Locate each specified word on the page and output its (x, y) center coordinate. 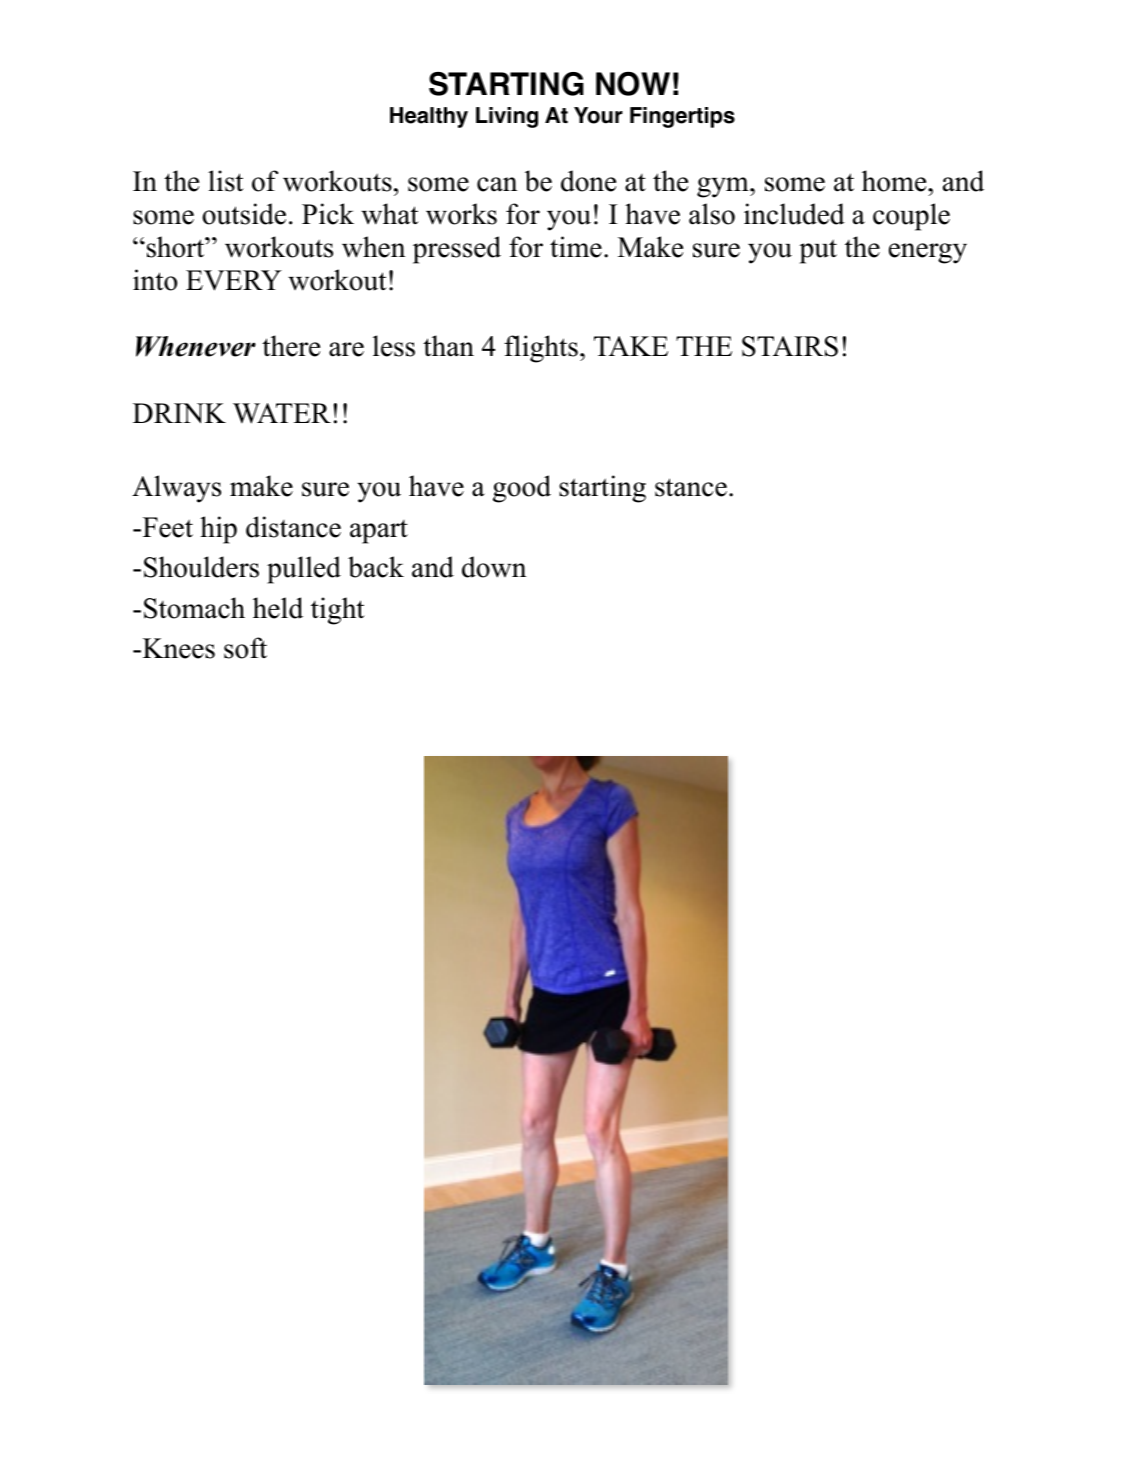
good (522, 489)
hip (218, 530)
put (818, 251)
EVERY (234, 280)
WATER (282, 413)
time (576, 247)
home (895, 181)
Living (507, 117)
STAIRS (790, 346)
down (494, 567)
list (226, 181)
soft (245, 648)
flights (541, 349)
